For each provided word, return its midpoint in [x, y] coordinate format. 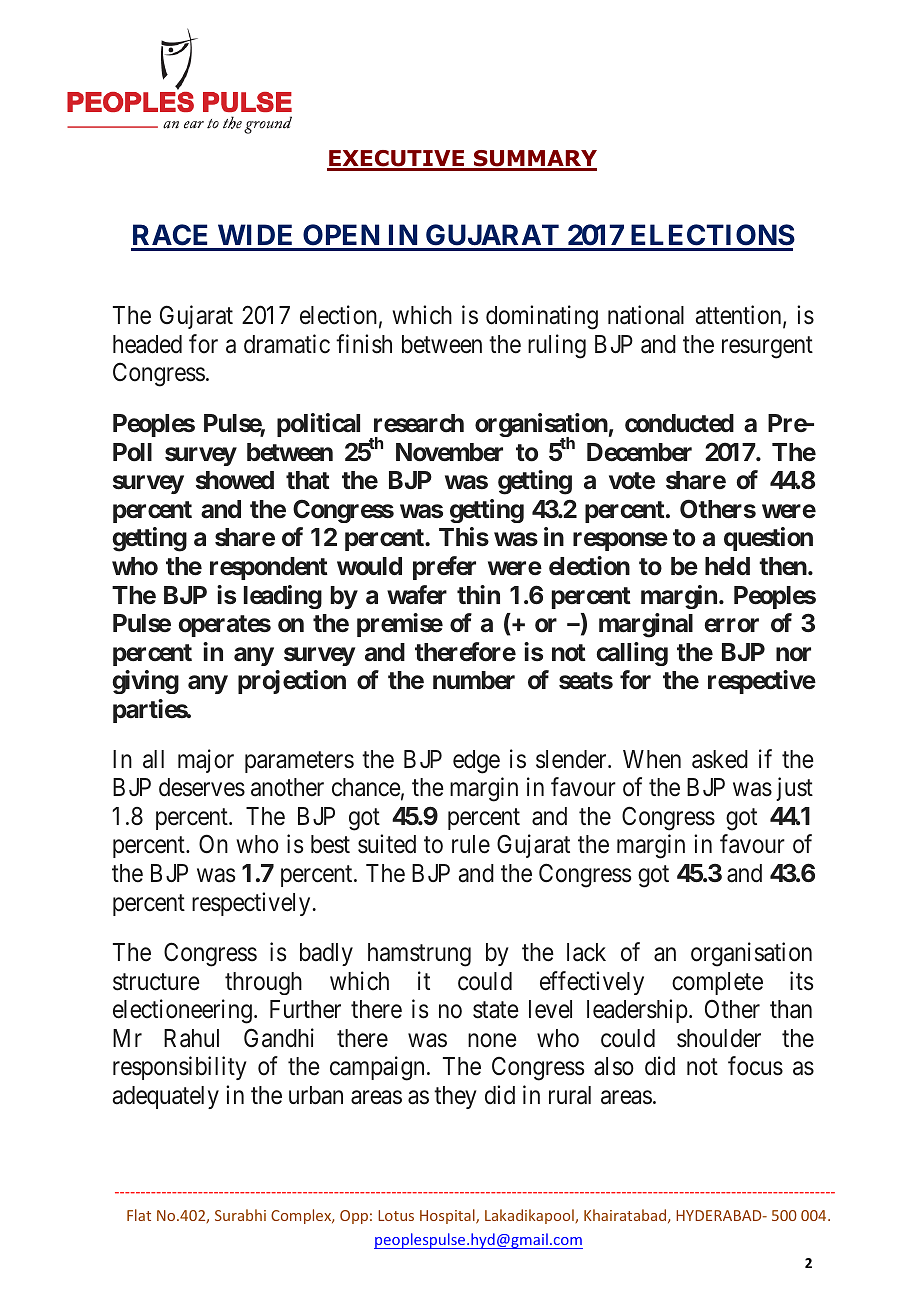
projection [292, 682]
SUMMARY [534, 160]
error [731, 625]
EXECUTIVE [397, 160]
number [474, 680]
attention [740, 316]
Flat [139, 1215]
